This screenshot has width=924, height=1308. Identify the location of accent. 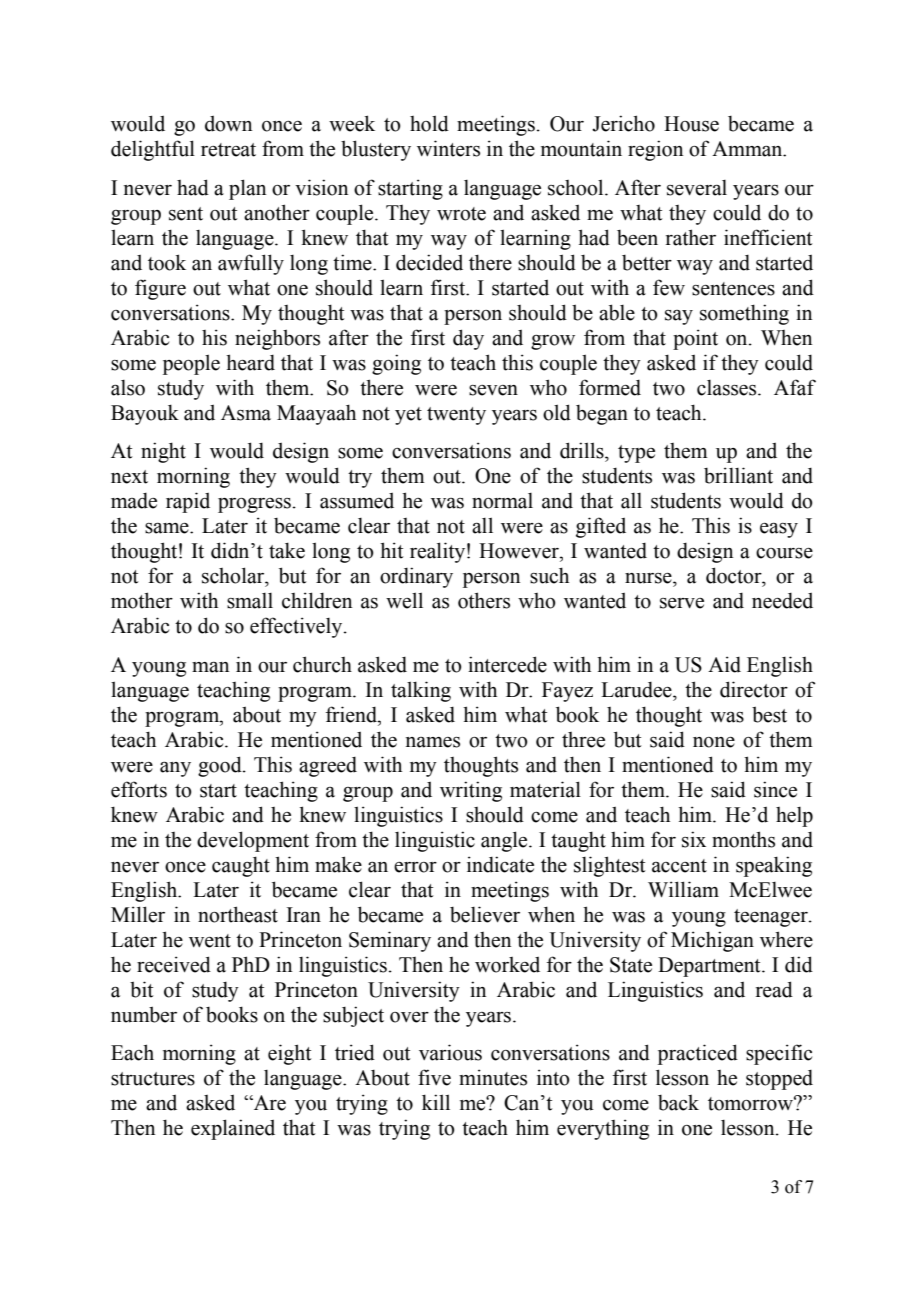
(679, 866).
